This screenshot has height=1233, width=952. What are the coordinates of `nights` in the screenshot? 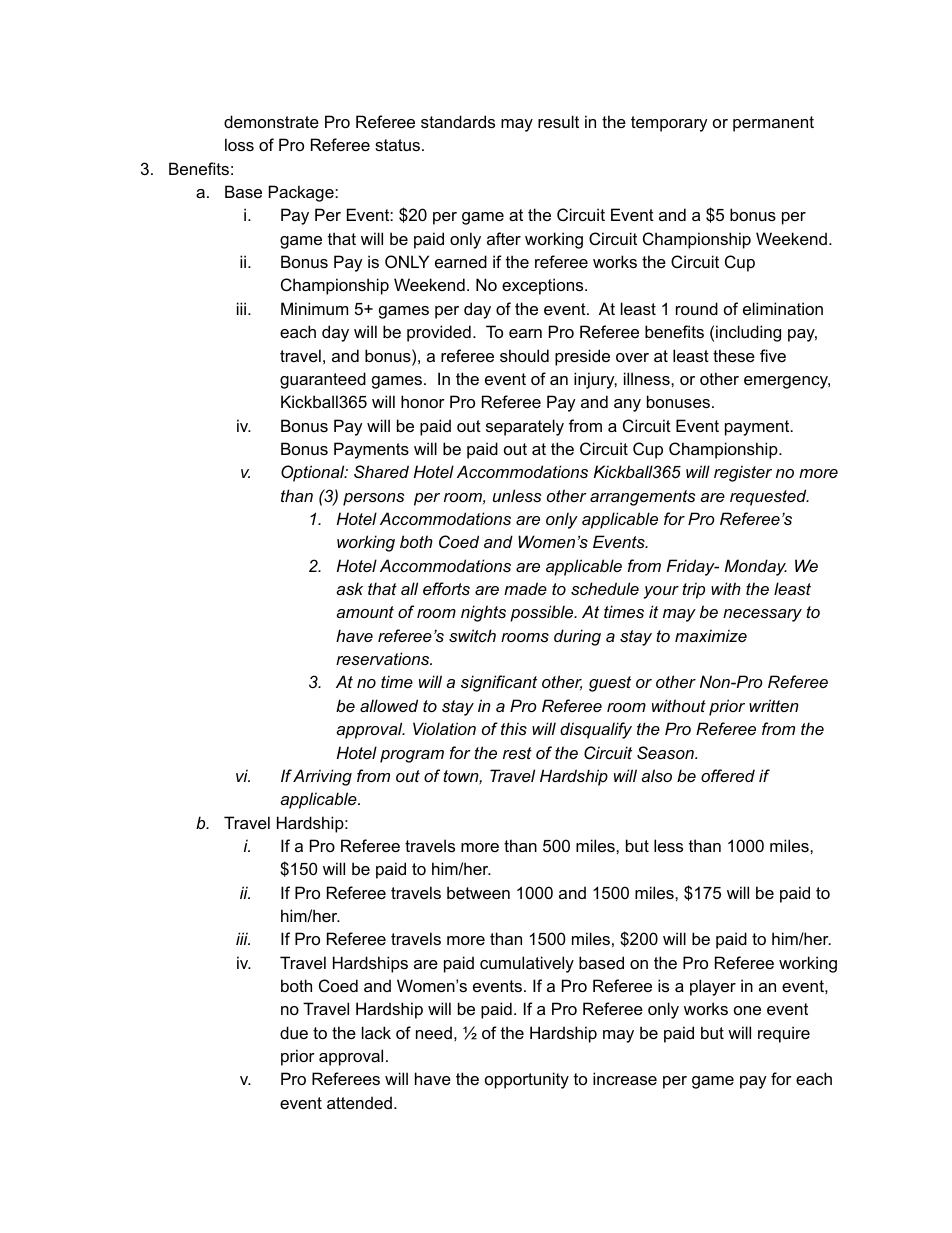 It's located at (483, 613).
